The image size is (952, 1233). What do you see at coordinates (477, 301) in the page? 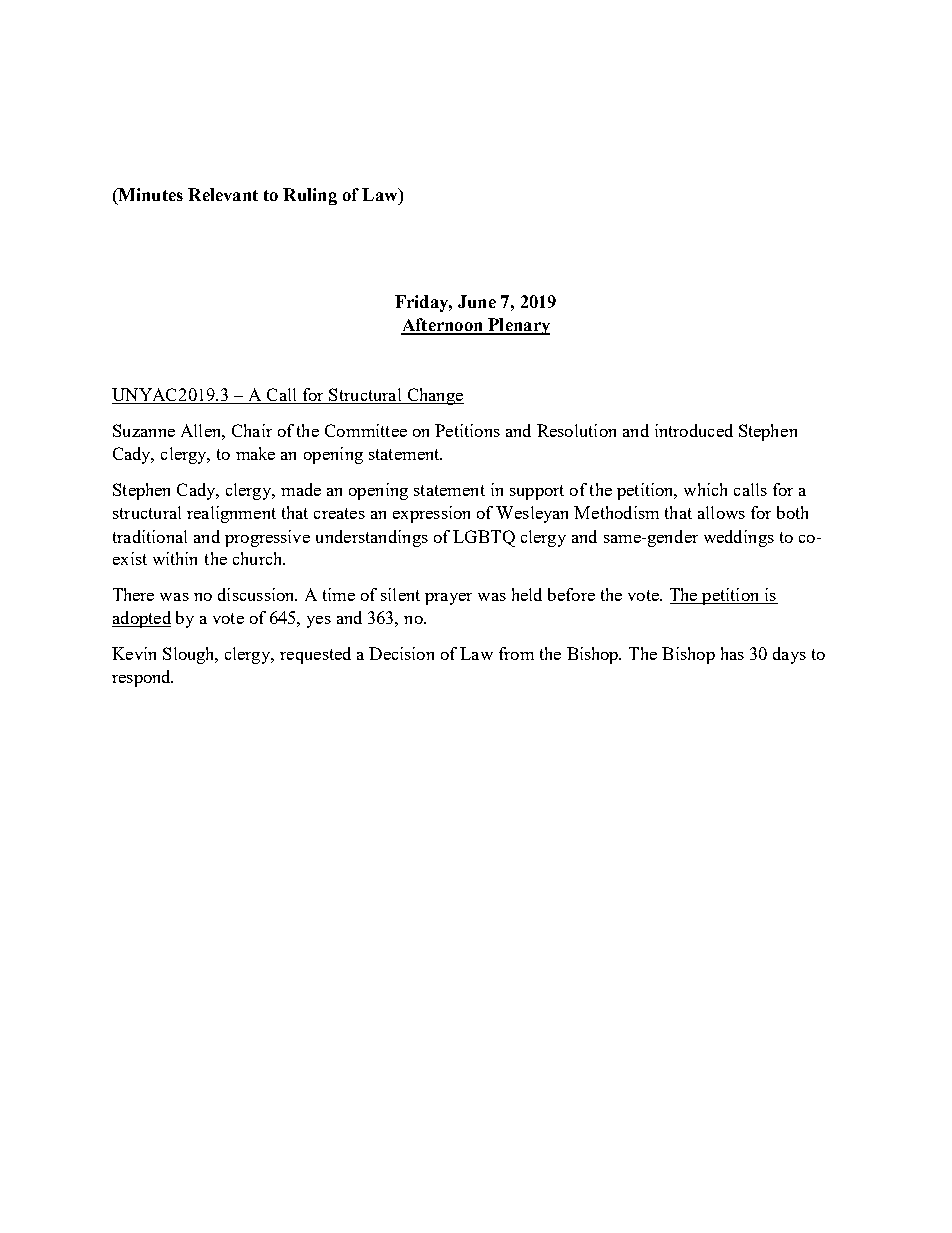
I see `June` at bounding box center [477, 301].
